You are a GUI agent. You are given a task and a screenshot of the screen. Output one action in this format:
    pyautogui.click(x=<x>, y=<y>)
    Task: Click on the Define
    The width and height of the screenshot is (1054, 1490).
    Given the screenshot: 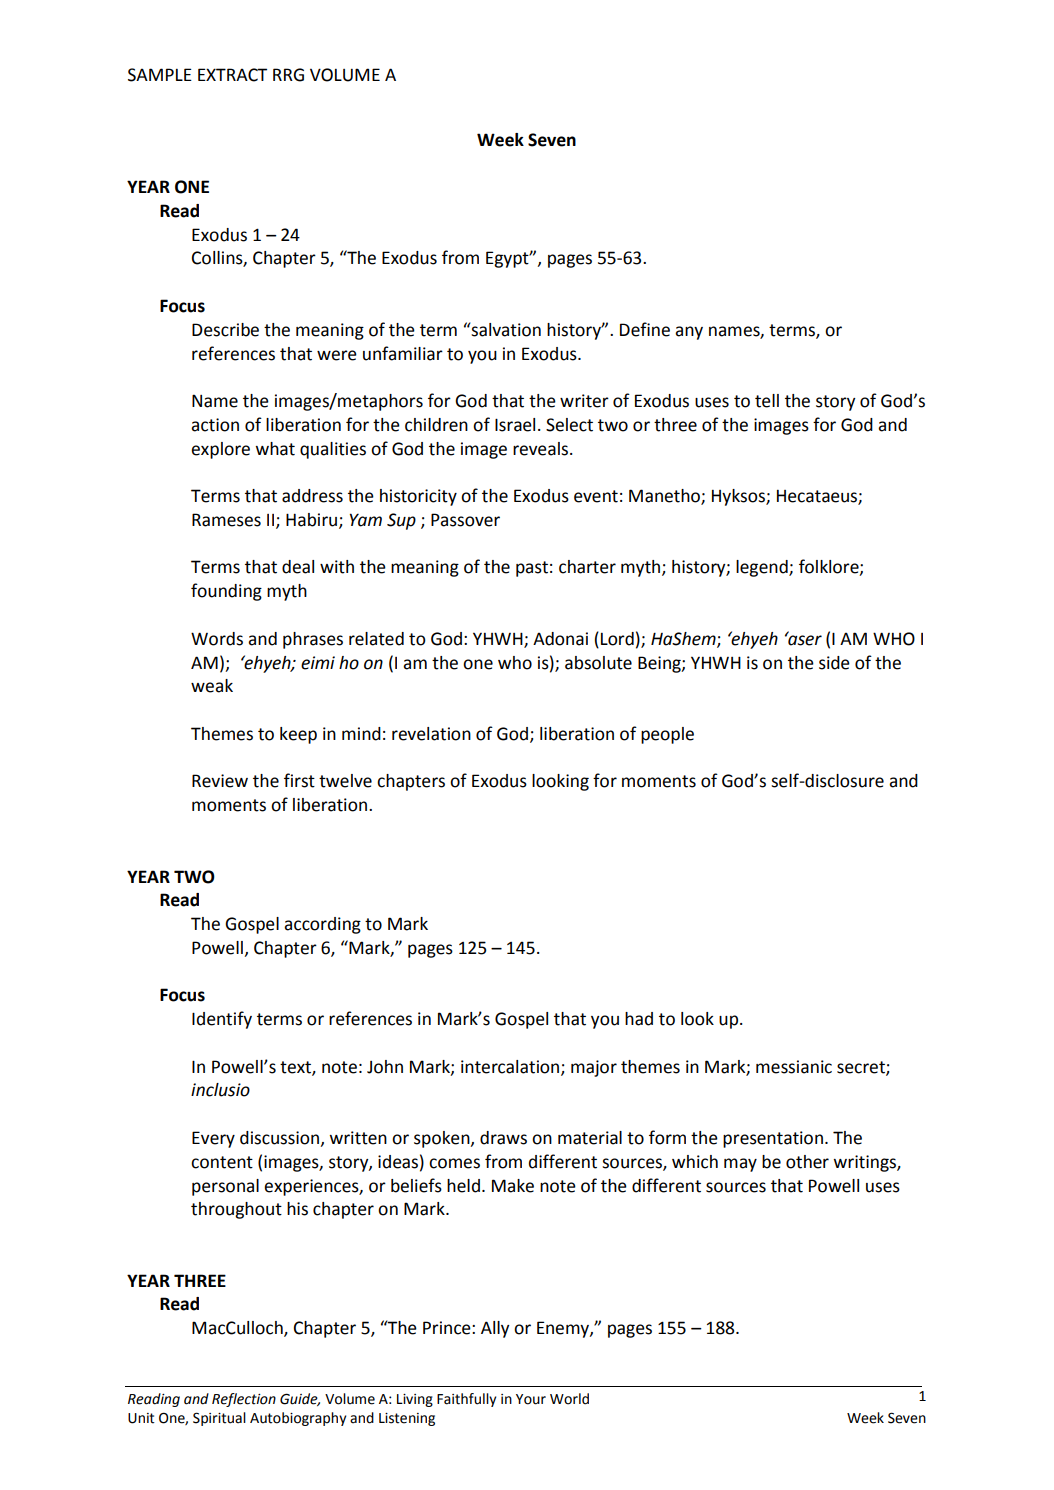 What is the action you would take?
    pyautogui.click(x=645, y=329)
